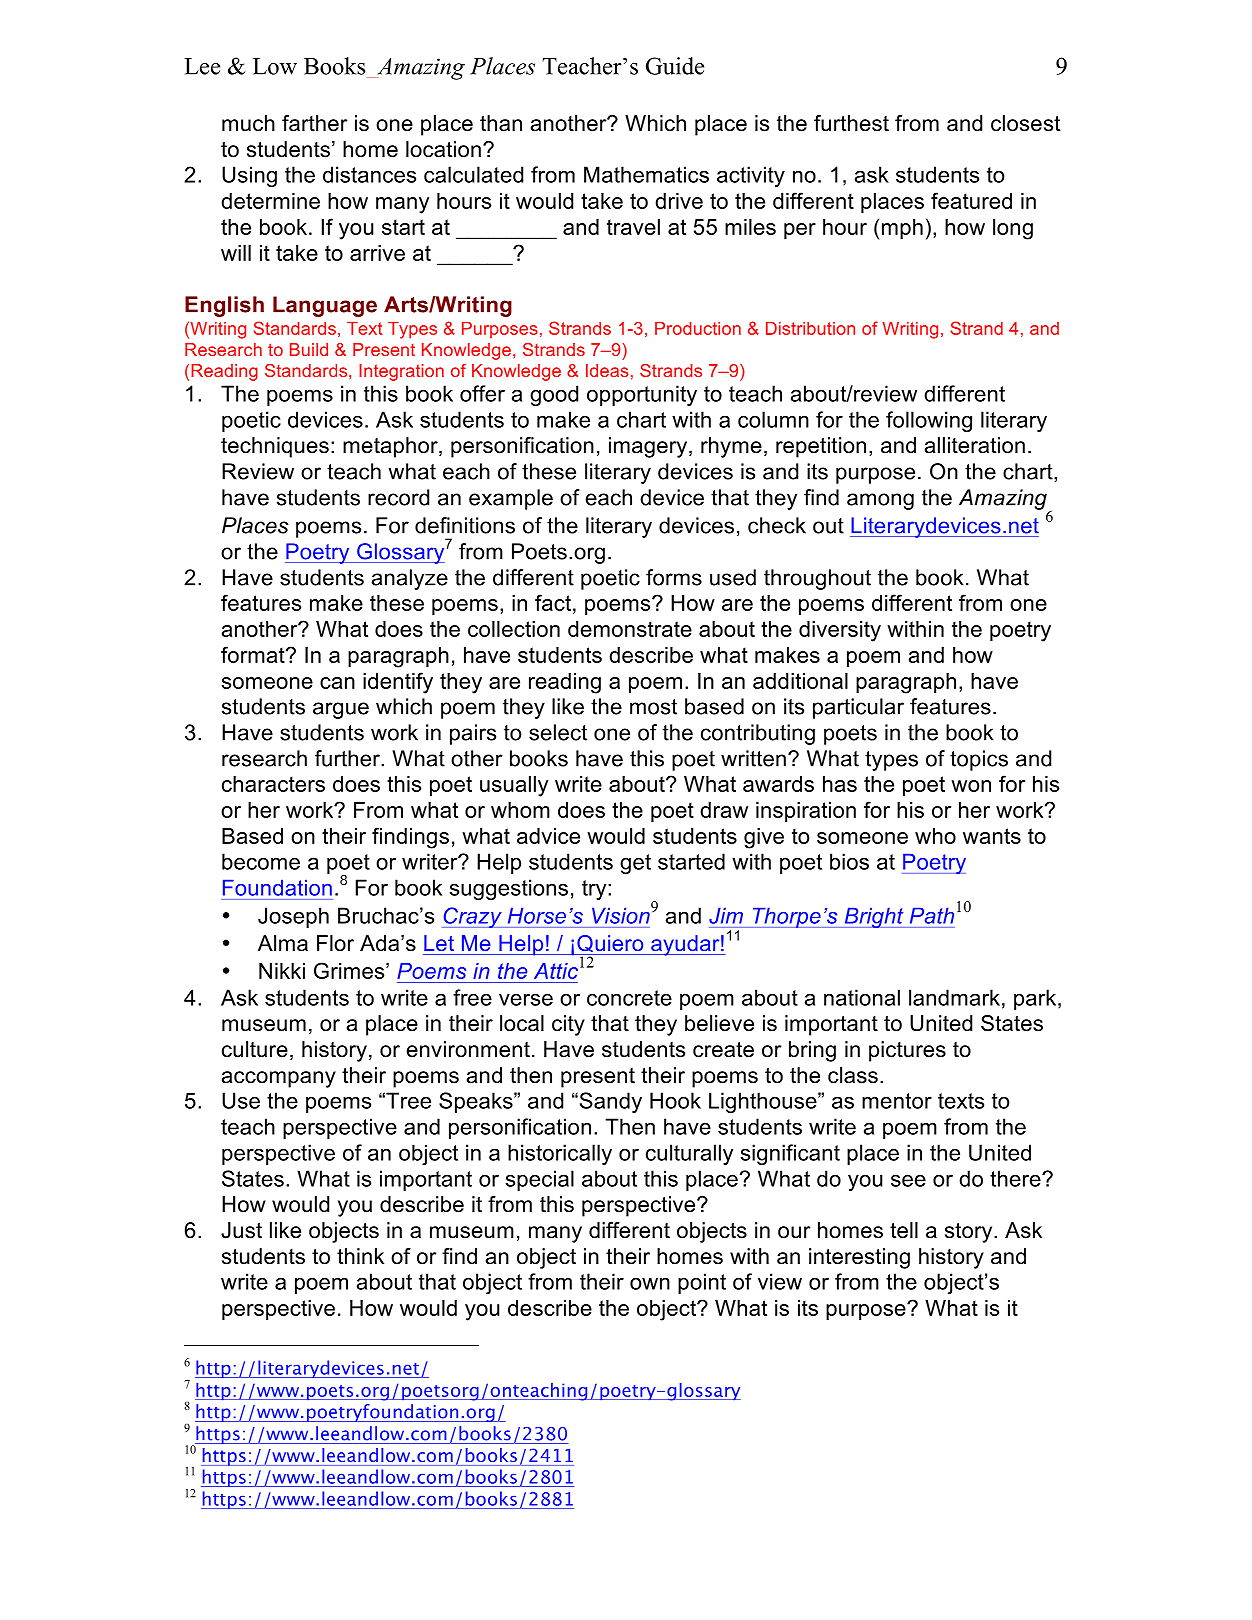  I want to click on among, so click(880, 501).
